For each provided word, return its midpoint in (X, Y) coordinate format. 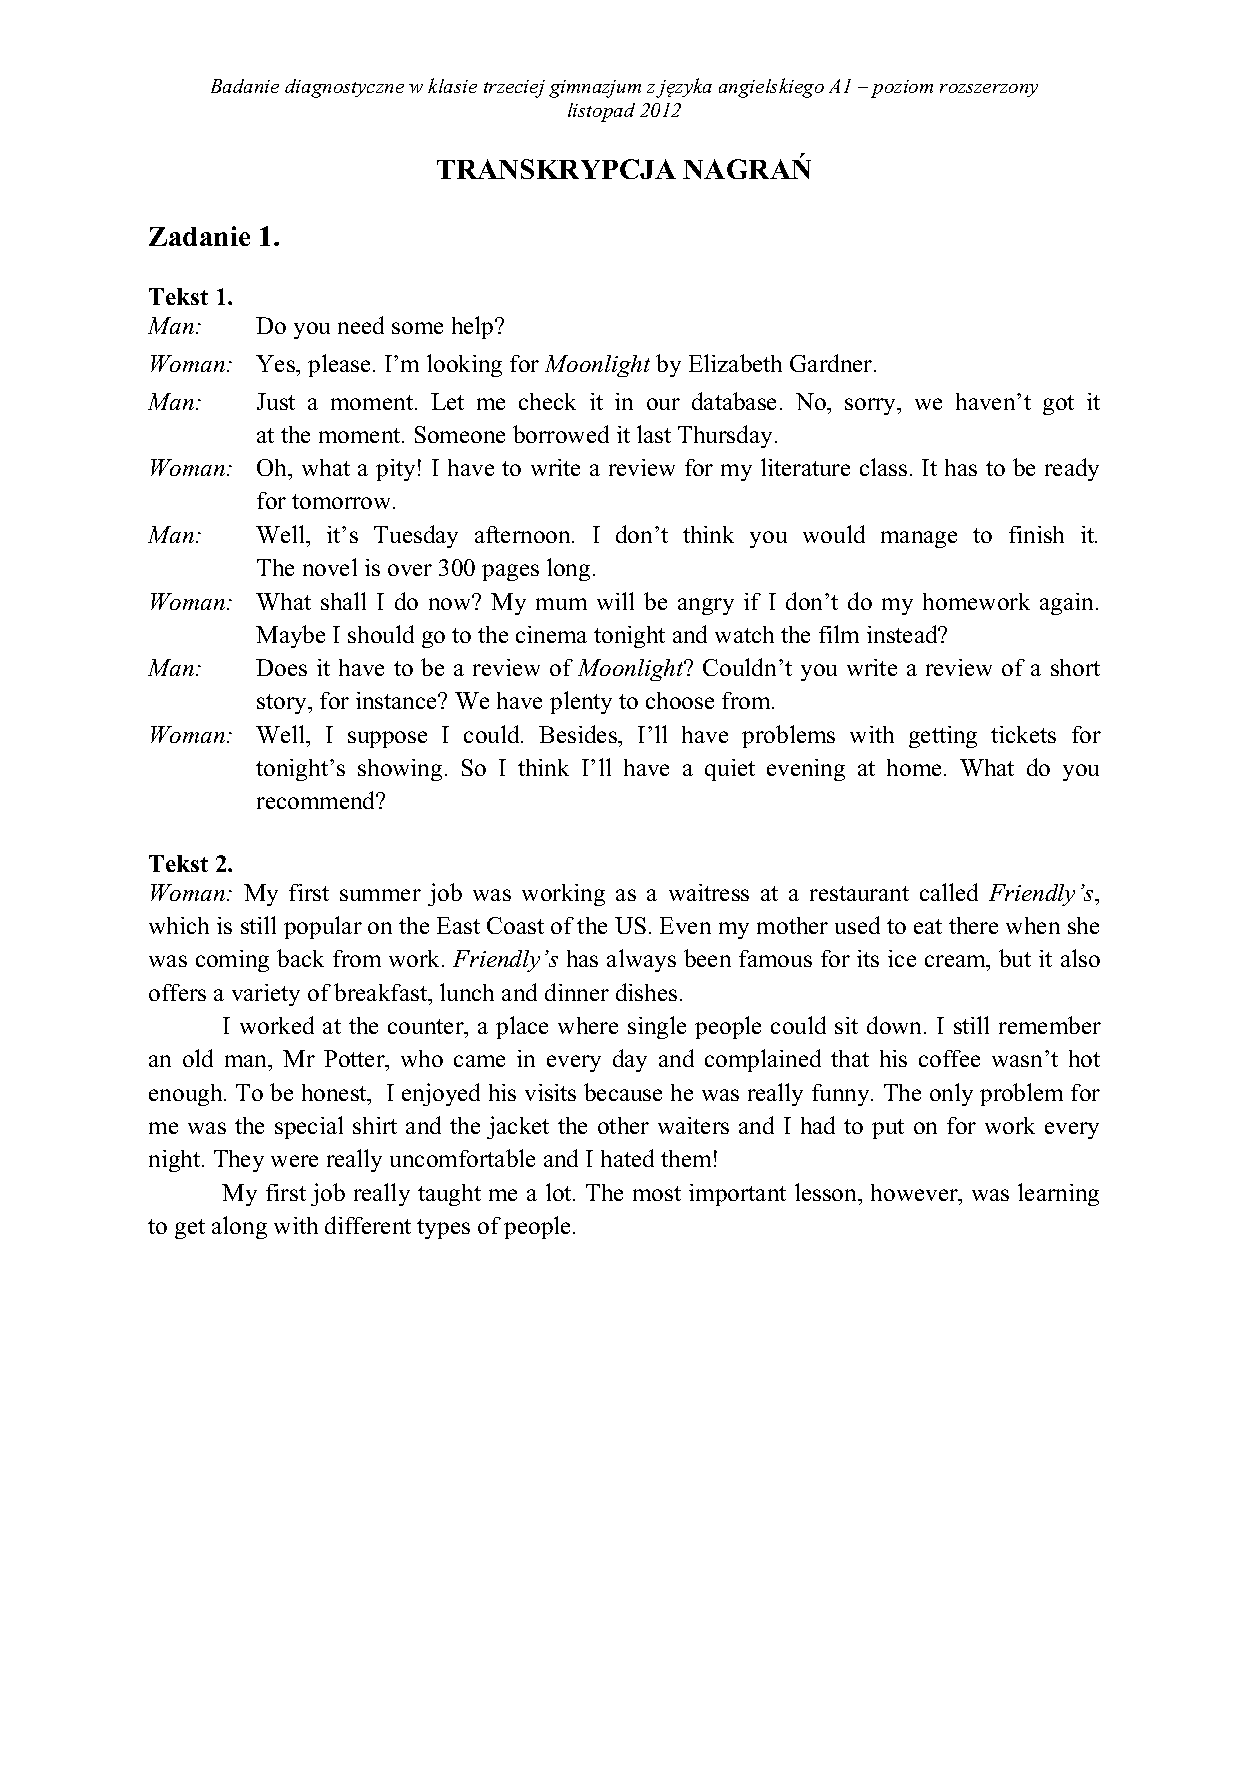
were (294, 1161)
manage (919, 539)
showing (400, 770)
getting (943, 737)
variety (266, 995)
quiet (730, 770)
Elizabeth (735, 363)
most (657, 1193)
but (1015, 958)
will (615, 601)
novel (330, 567)
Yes (276, 363)
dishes (646, 992)
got (1058, 405)
